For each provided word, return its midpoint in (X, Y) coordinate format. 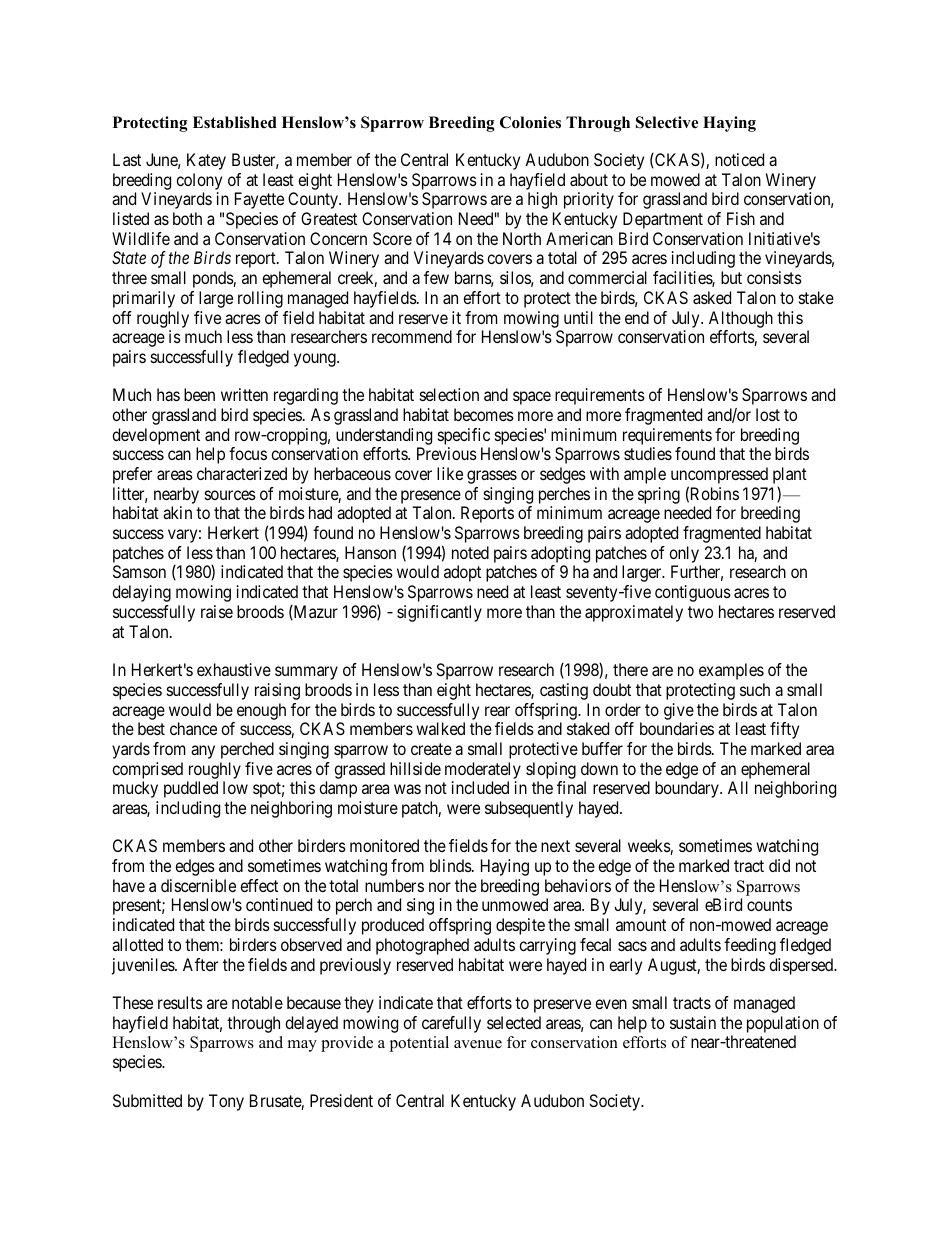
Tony (226, 1102)
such (755, 689)
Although (741, 319)
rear (497, 711)
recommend (412, 336)
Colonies (530, 122)
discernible (198, 885)
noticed (739, 159)
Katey (206, 161)
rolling (260, 299)
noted (470, 552)
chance (193, 728)
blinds (451, 865)
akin (177, 512)
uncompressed (719, 477)
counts (769, 905)
